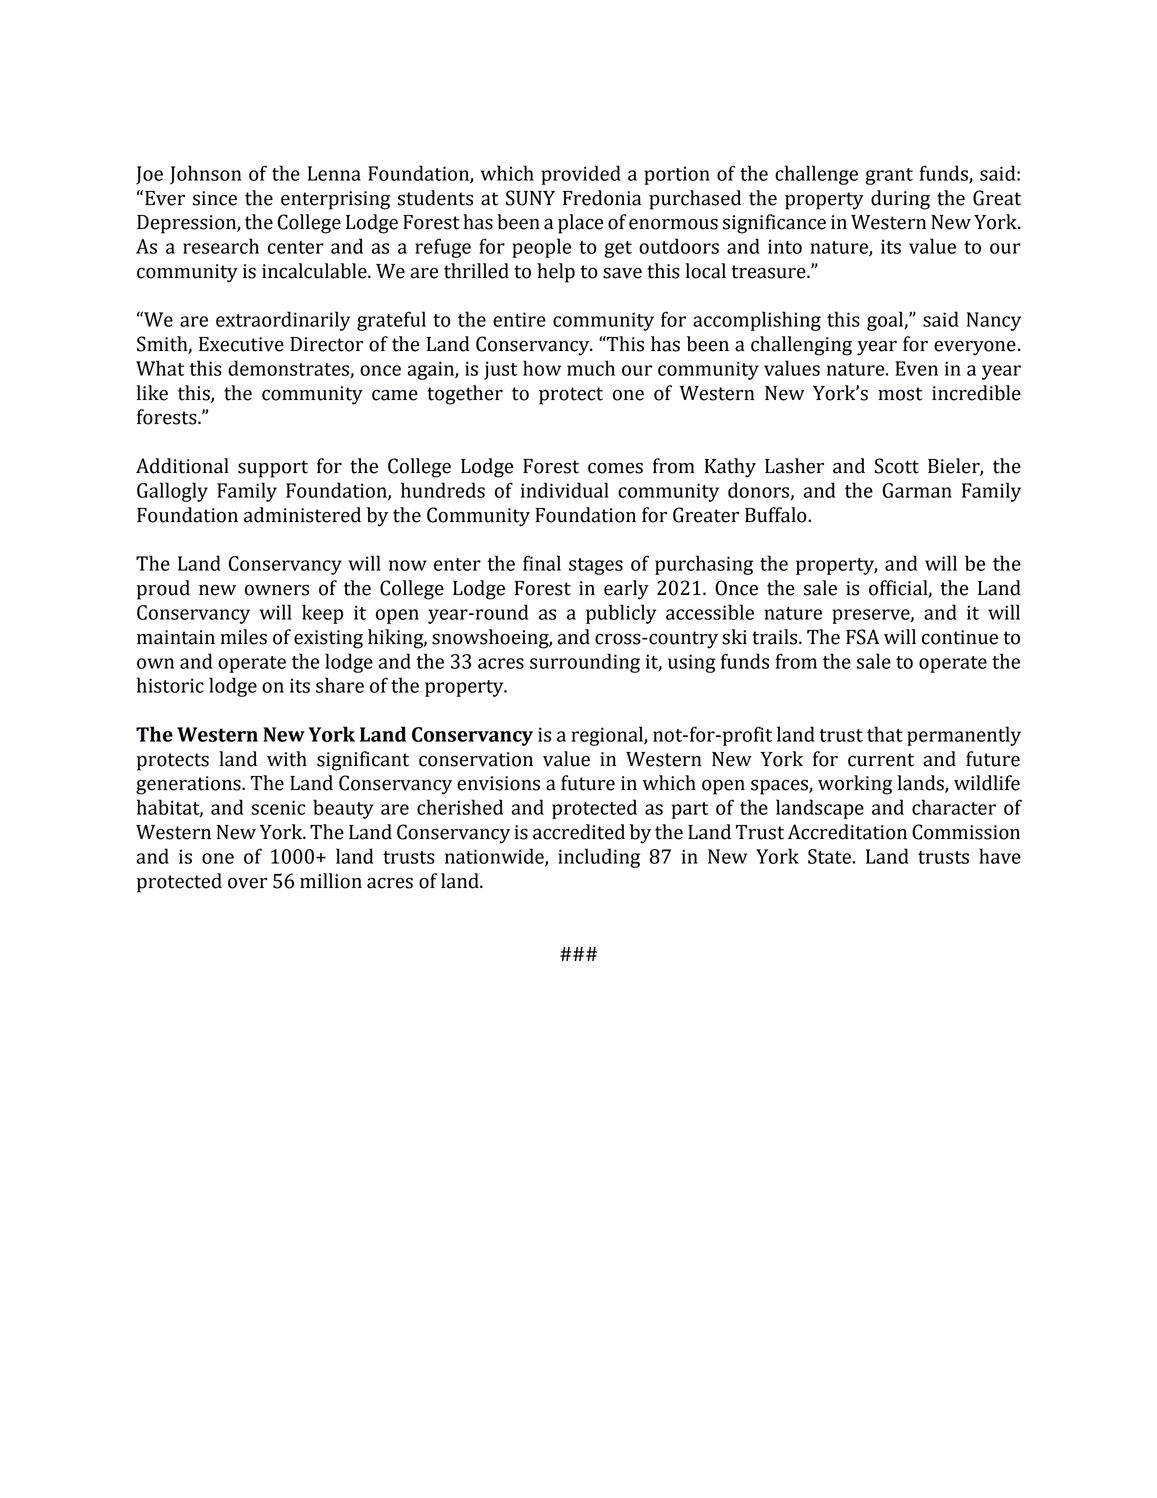 This screenshot has height=1498, width=1157. What do you see at coordinates (215, 198) in the screenshot?
I see `since` at bounding box center [215, 198].
